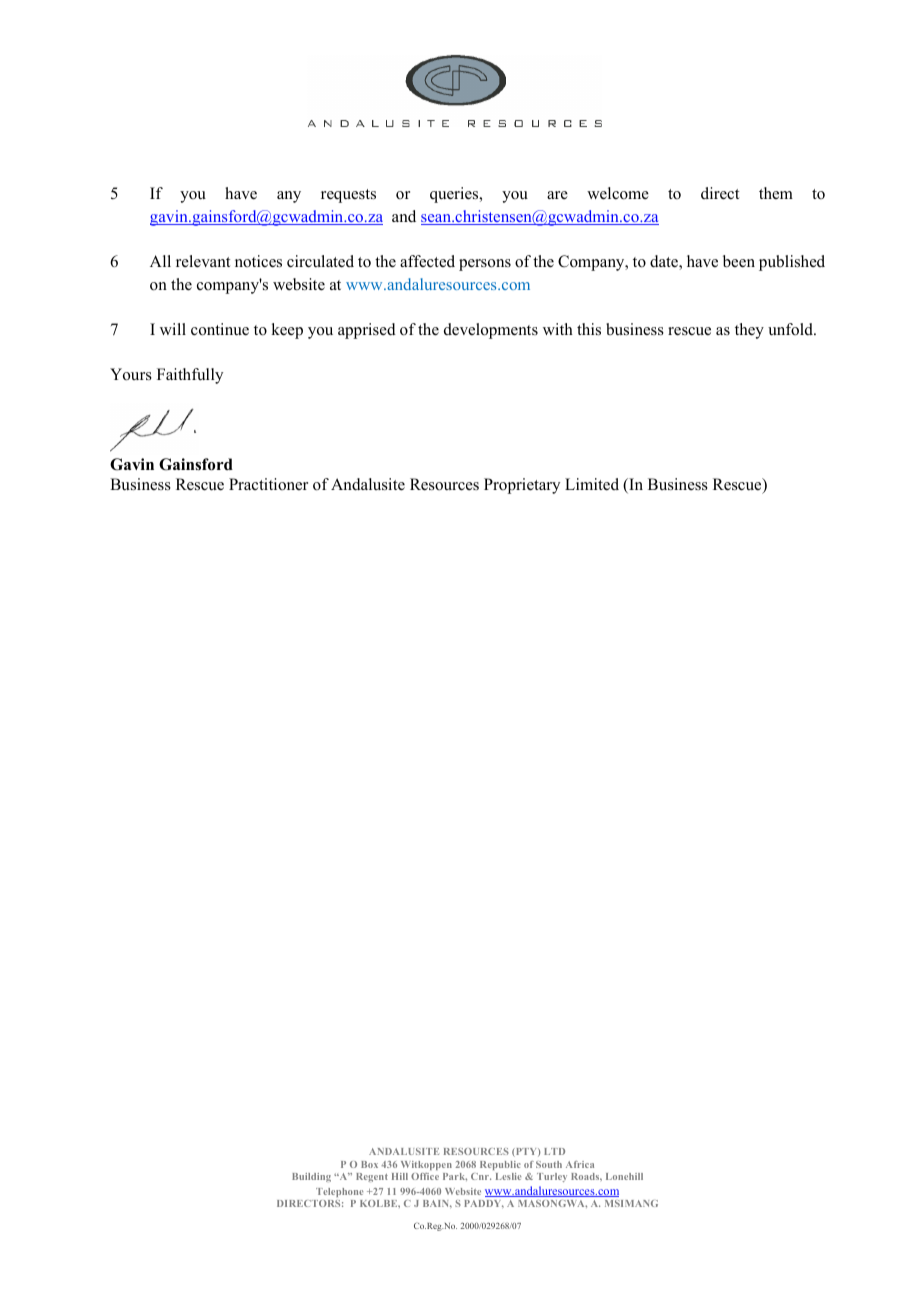 The height and width of the screenshot is (1308, 924). Describe the element at coordinates (203, 261) in the screenshot. I see `relevant` at that location.
